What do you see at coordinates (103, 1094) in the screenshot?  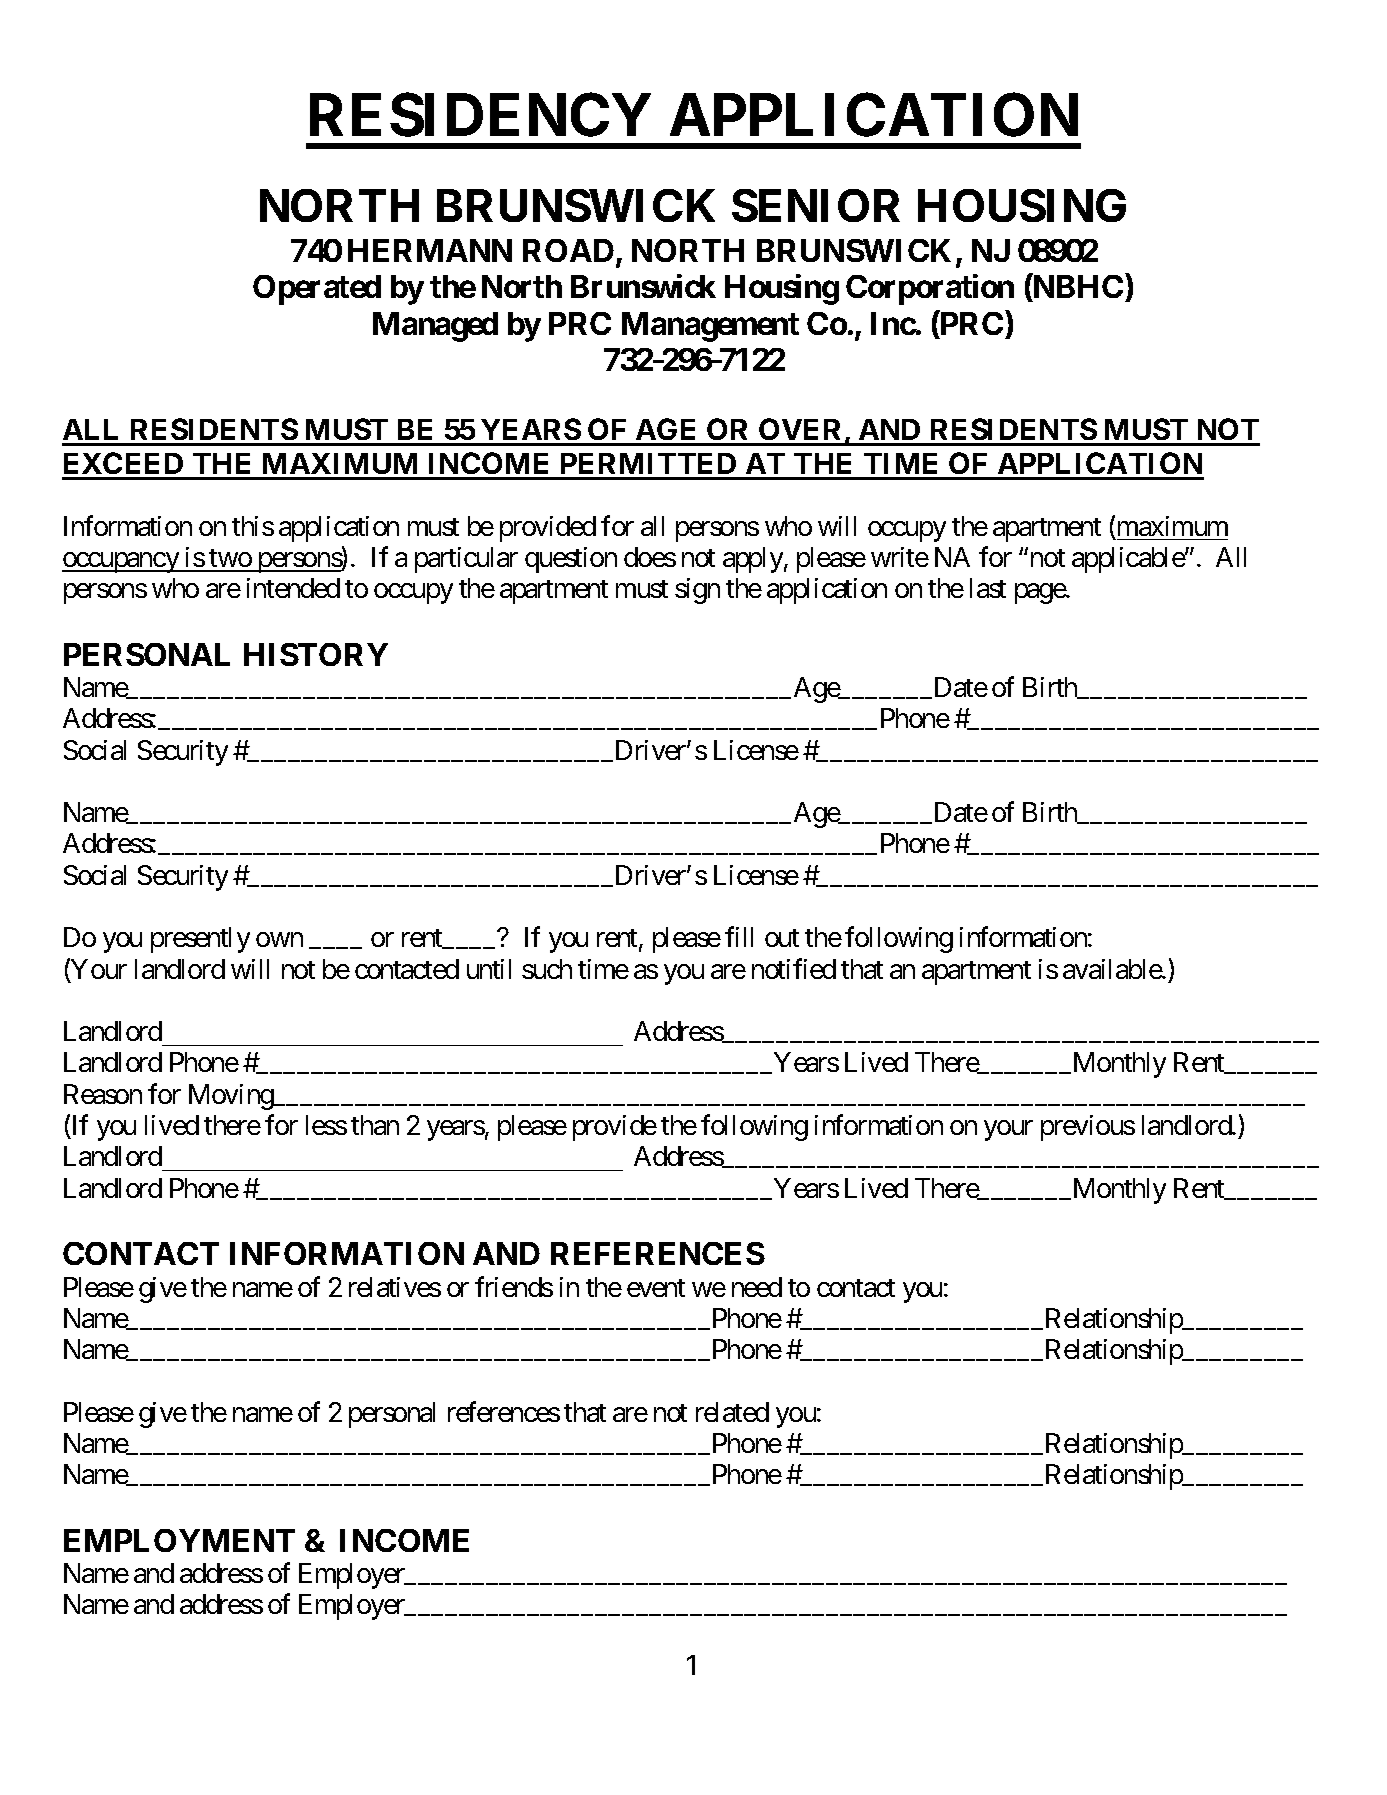 I see `Reason` at bounding box center [103, 1094].
